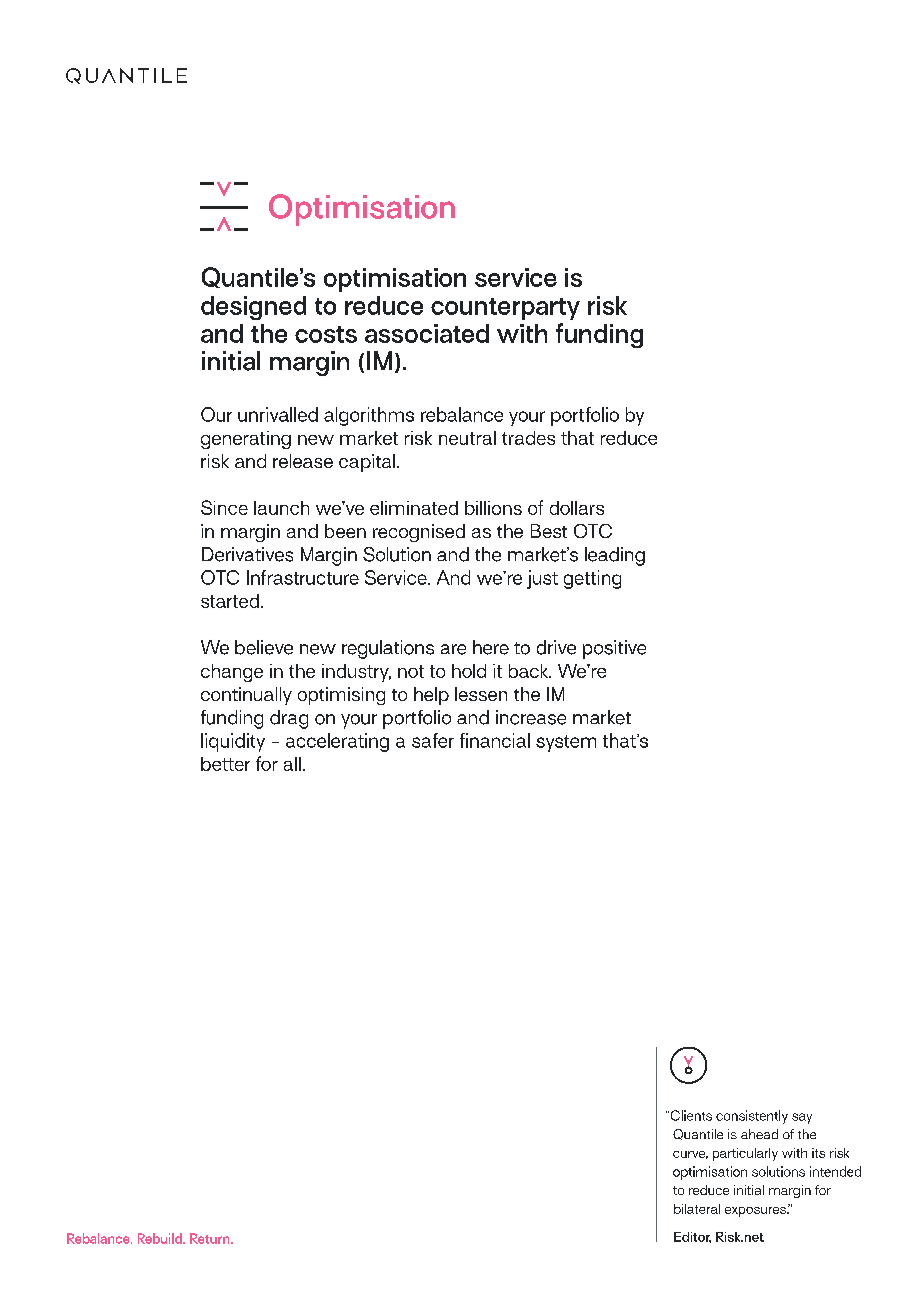 Image resolution: width=924 pixels, height=1311 pixels. What do you see at coordinates (752, 1117) in the screenshot?
I see `consistently` at bounding box center [752, 1117].
